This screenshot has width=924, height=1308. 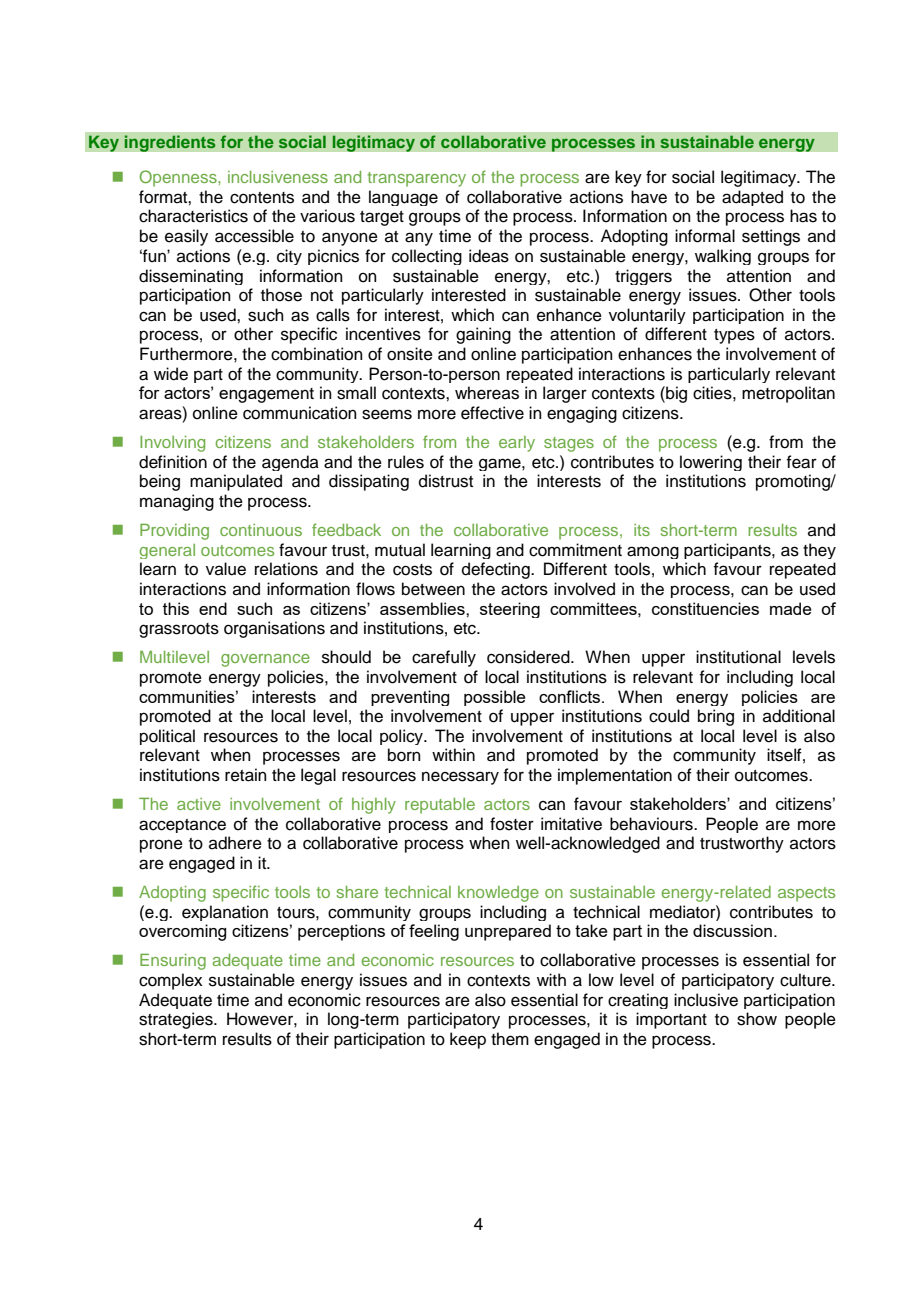 I want to click on constituencies, so click(x=705, y=608).
